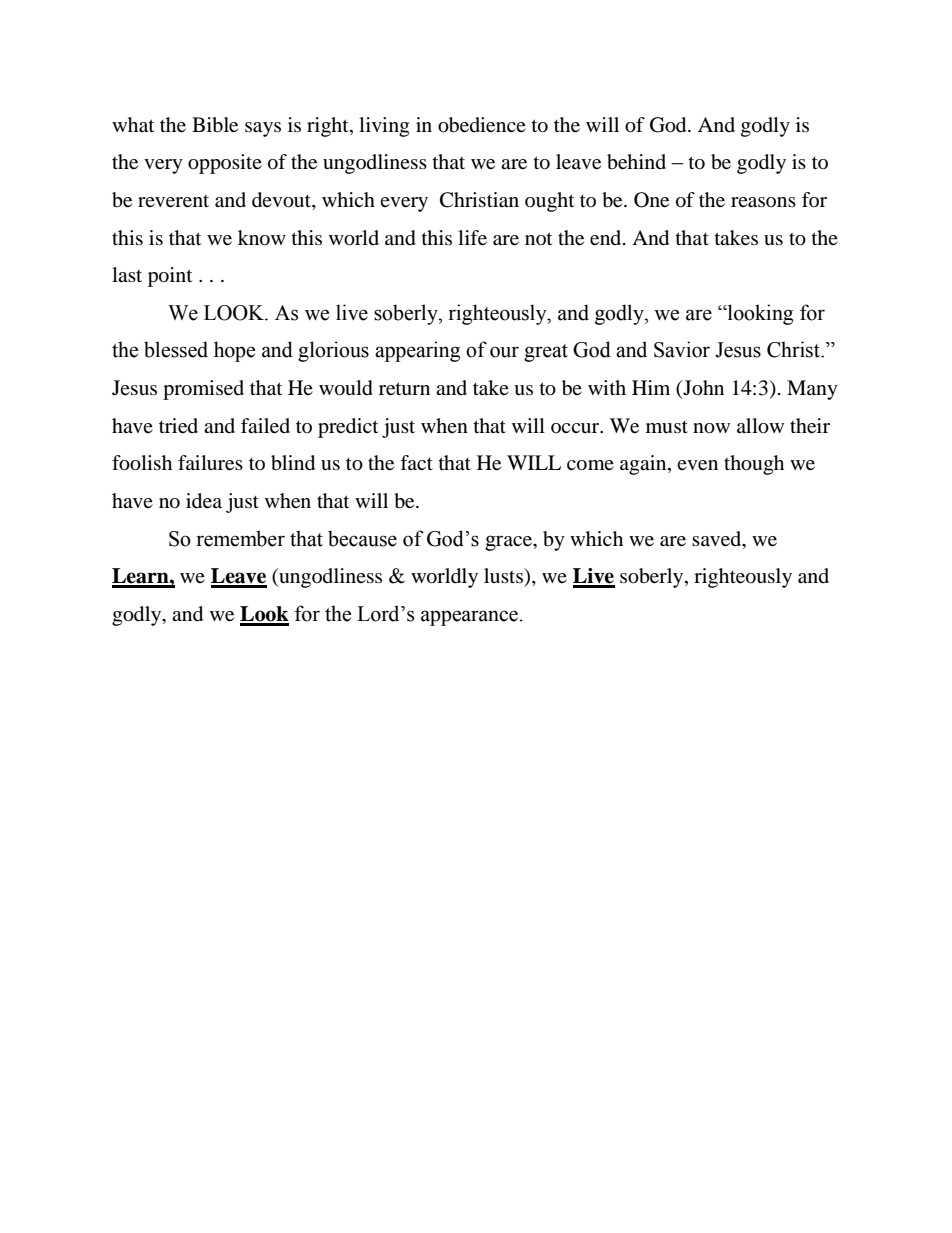  What do you see at coordinates (210, 463) in the screenshot?
I see `failures` at bounding box center [210, 463].
